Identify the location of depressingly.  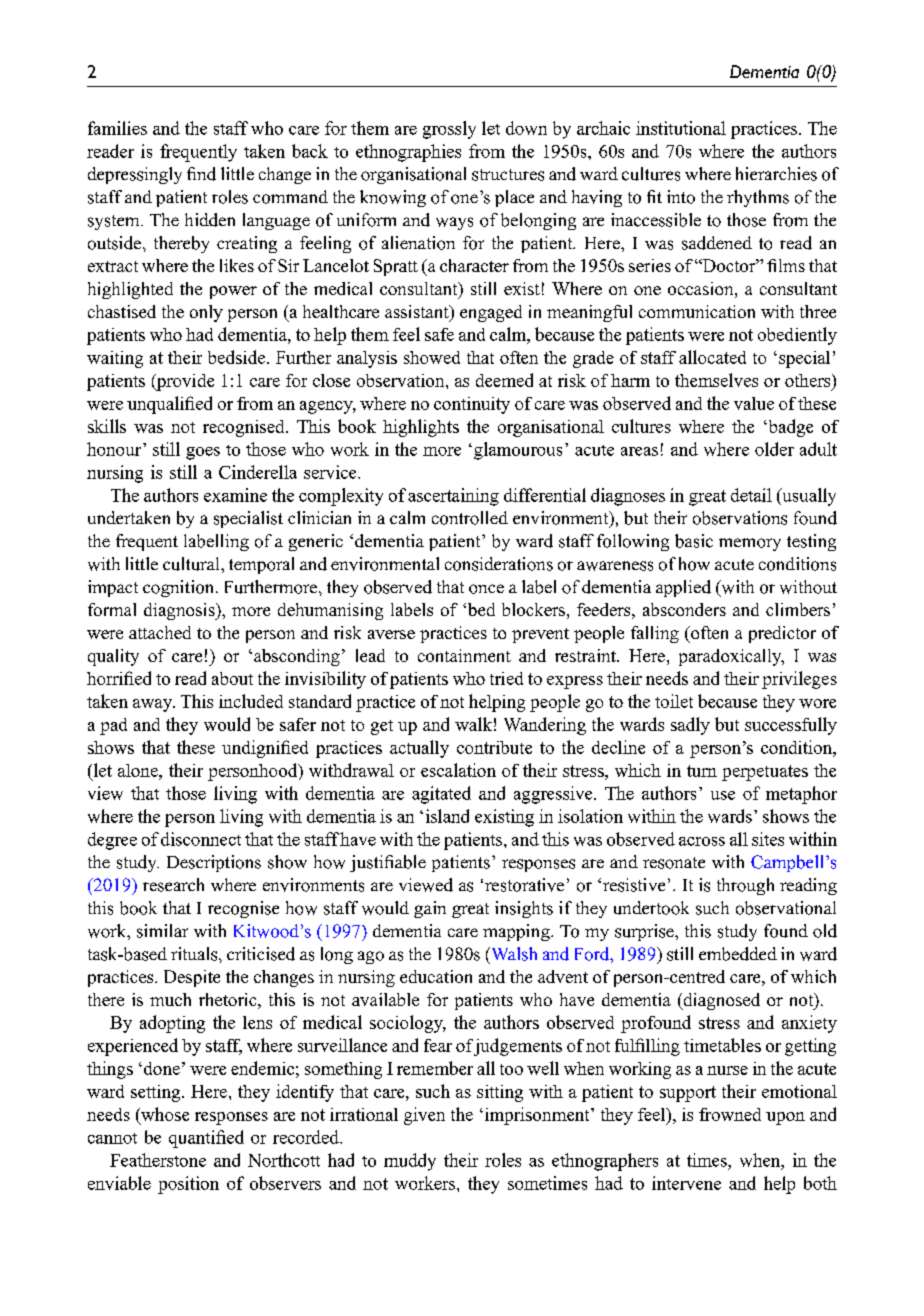
(135, 175).
